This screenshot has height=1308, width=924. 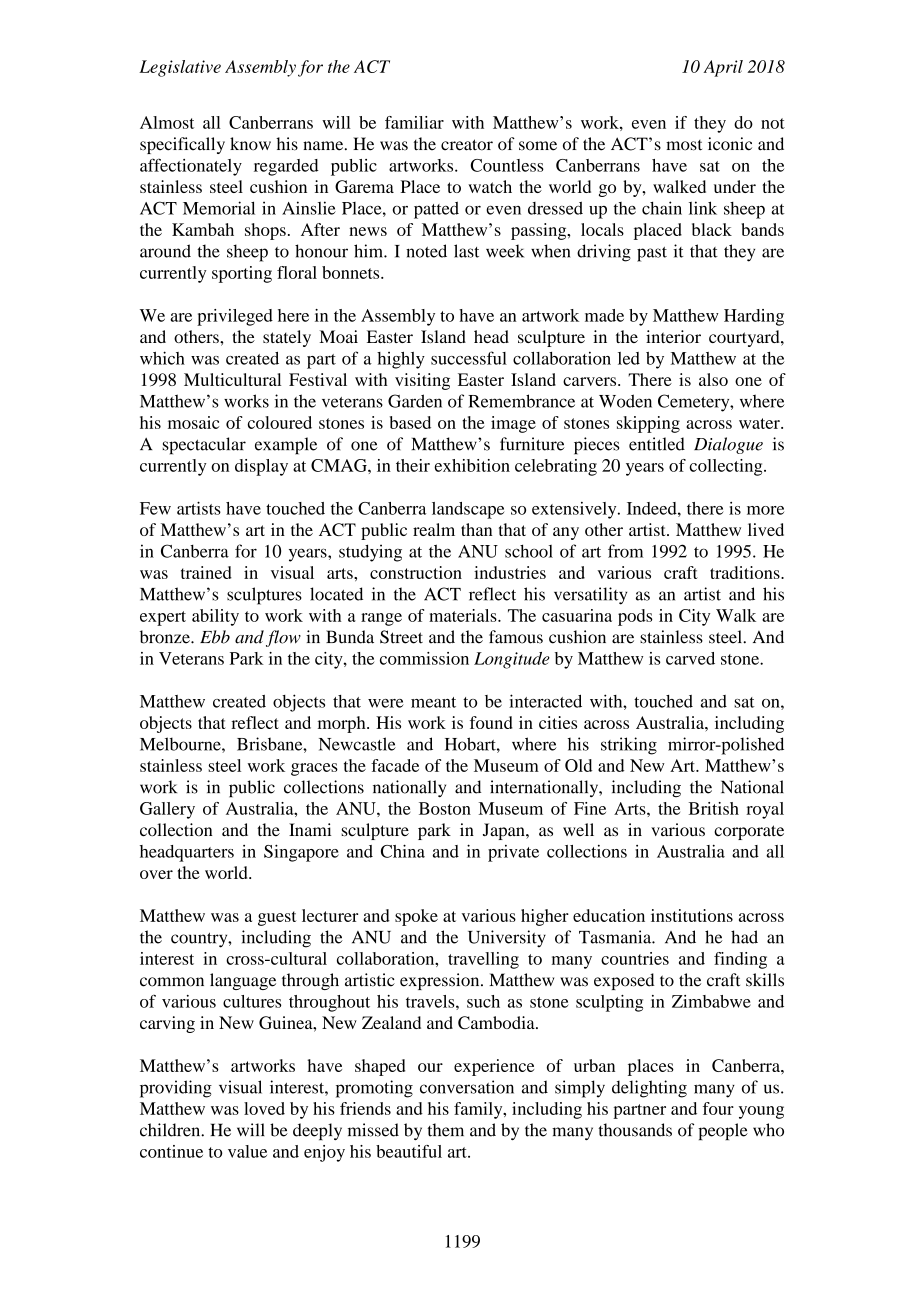 What do you see at coordinates (714, 808) in the screenshot?
I see `British` at bounding box center [714, 808].
